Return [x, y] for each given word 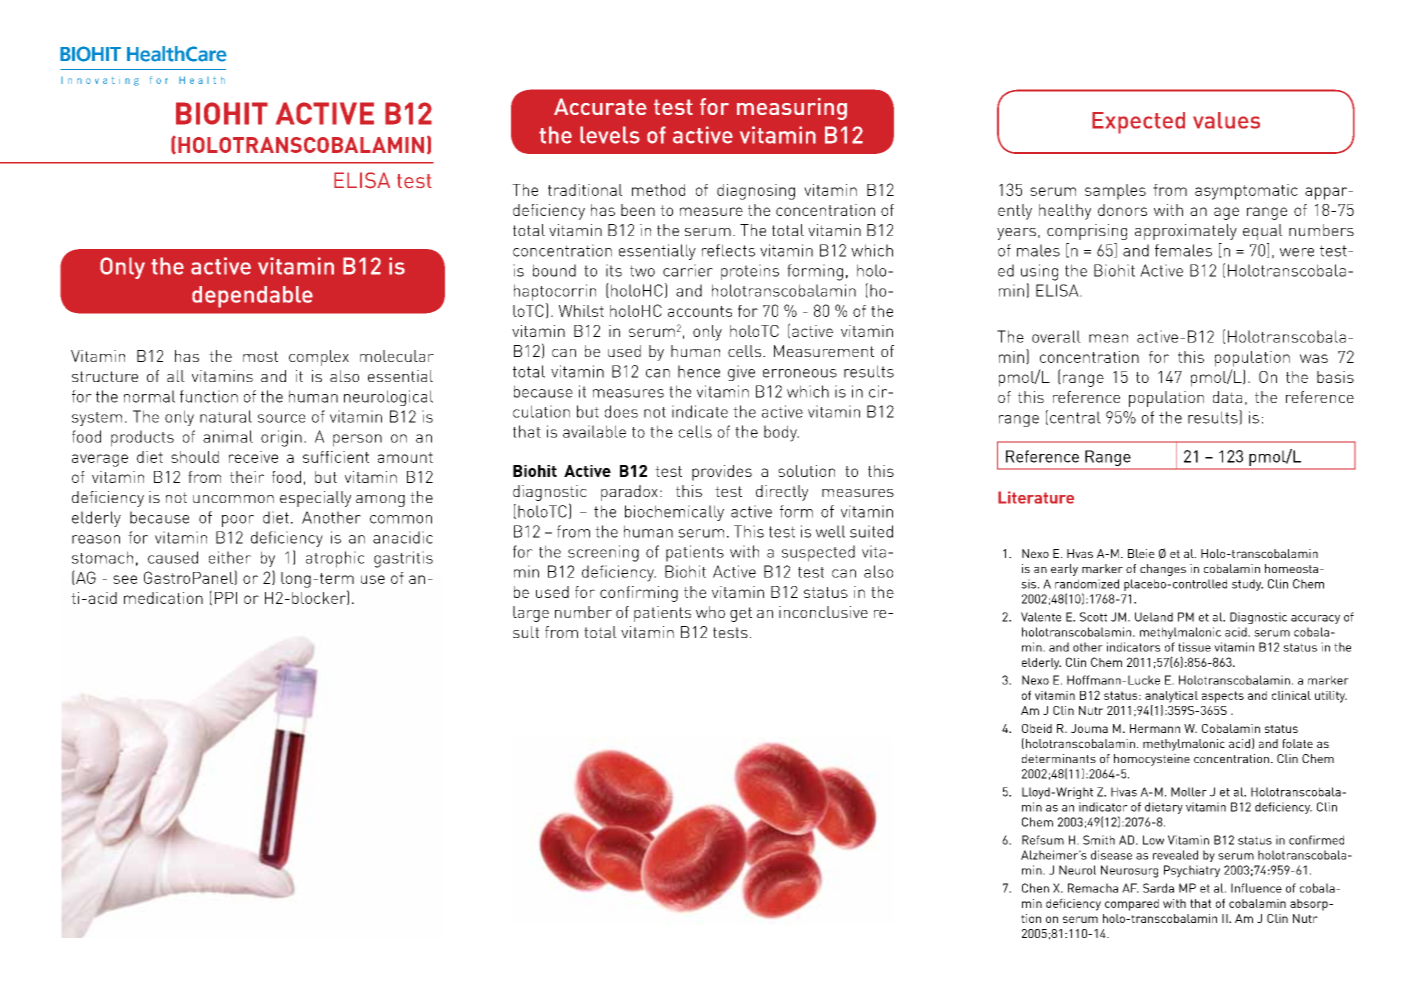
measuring [792, 109]
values [1226, 120]
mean [1108, 338]
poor [238, 521]
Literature [1036, 497]
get [741, 614]
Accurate [600, 106]
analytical [1171, 697]
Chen [1035, 888]
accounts [700, 311]
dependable [252, 297]
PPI [226, 598]
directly [782, 493]
